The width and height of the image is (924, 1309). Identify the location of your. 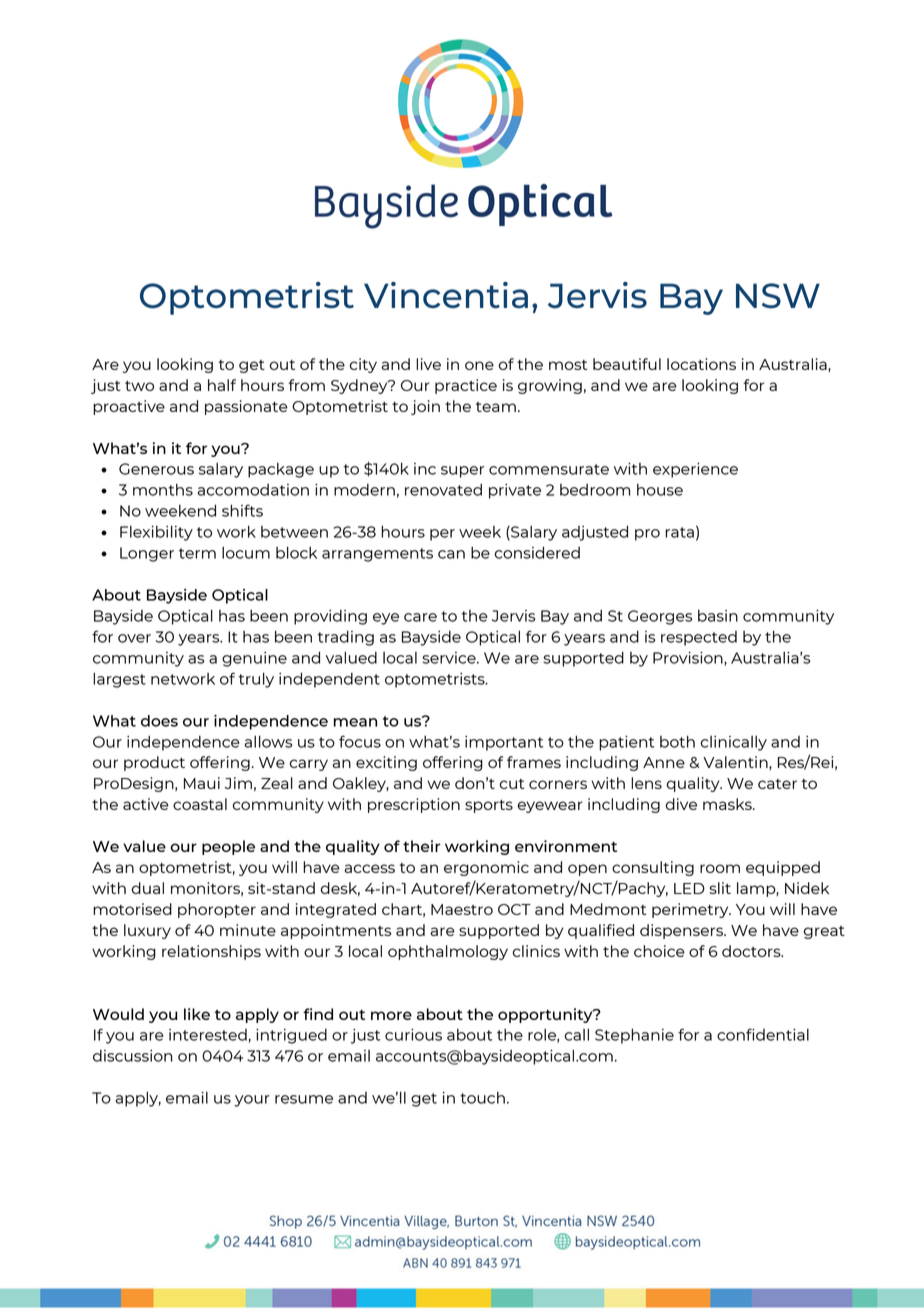
(252, 1101).
